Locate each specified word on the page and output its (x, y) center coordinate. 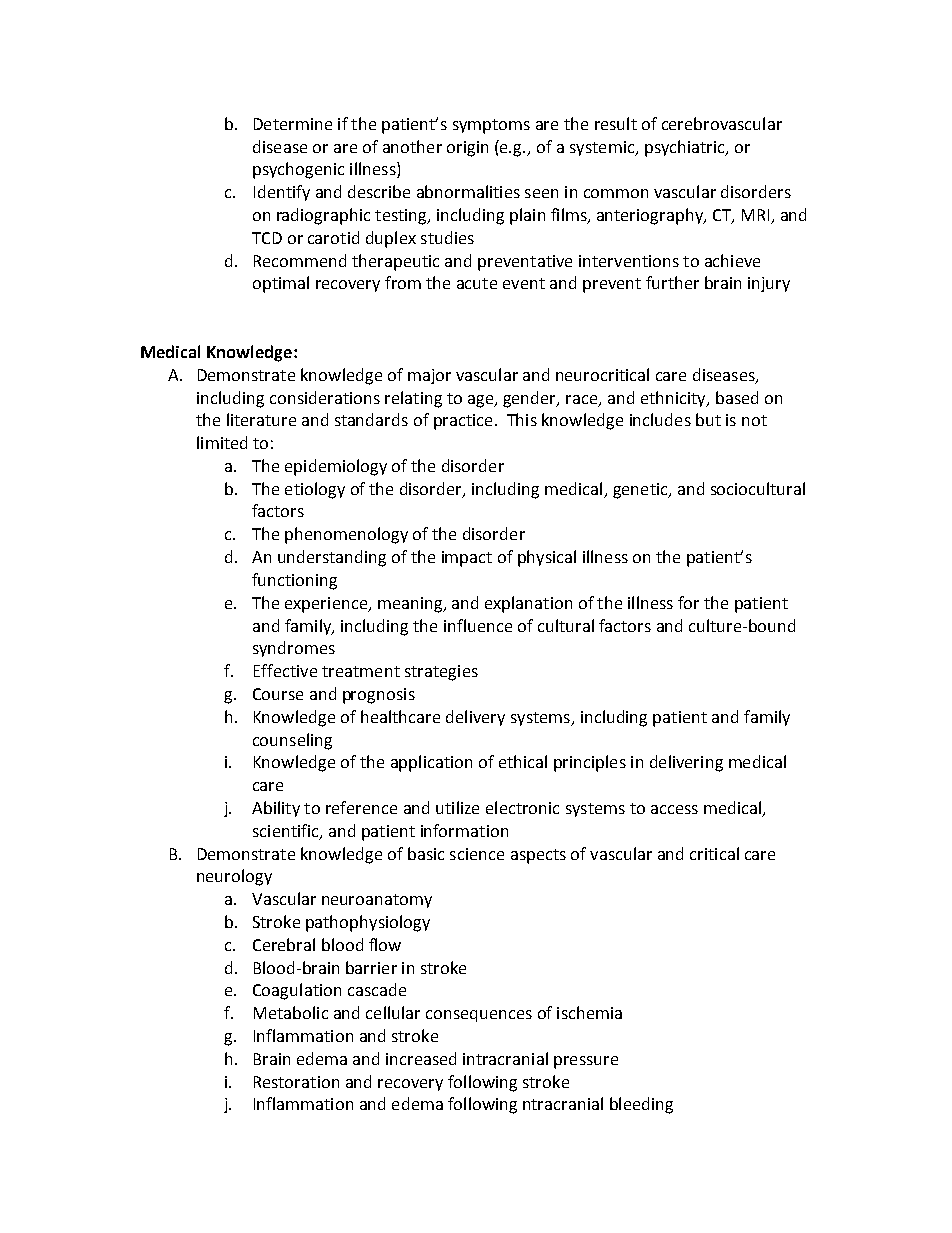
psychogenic (298, 170)
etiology (315, 490)
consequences (479, 1016)
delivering (686, 763)
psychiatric (686, 148)
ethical (523, 761)
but (708, 419)
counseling (292, 741)
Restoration (296, 1082)
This (522, 419)
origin (467, 149)
